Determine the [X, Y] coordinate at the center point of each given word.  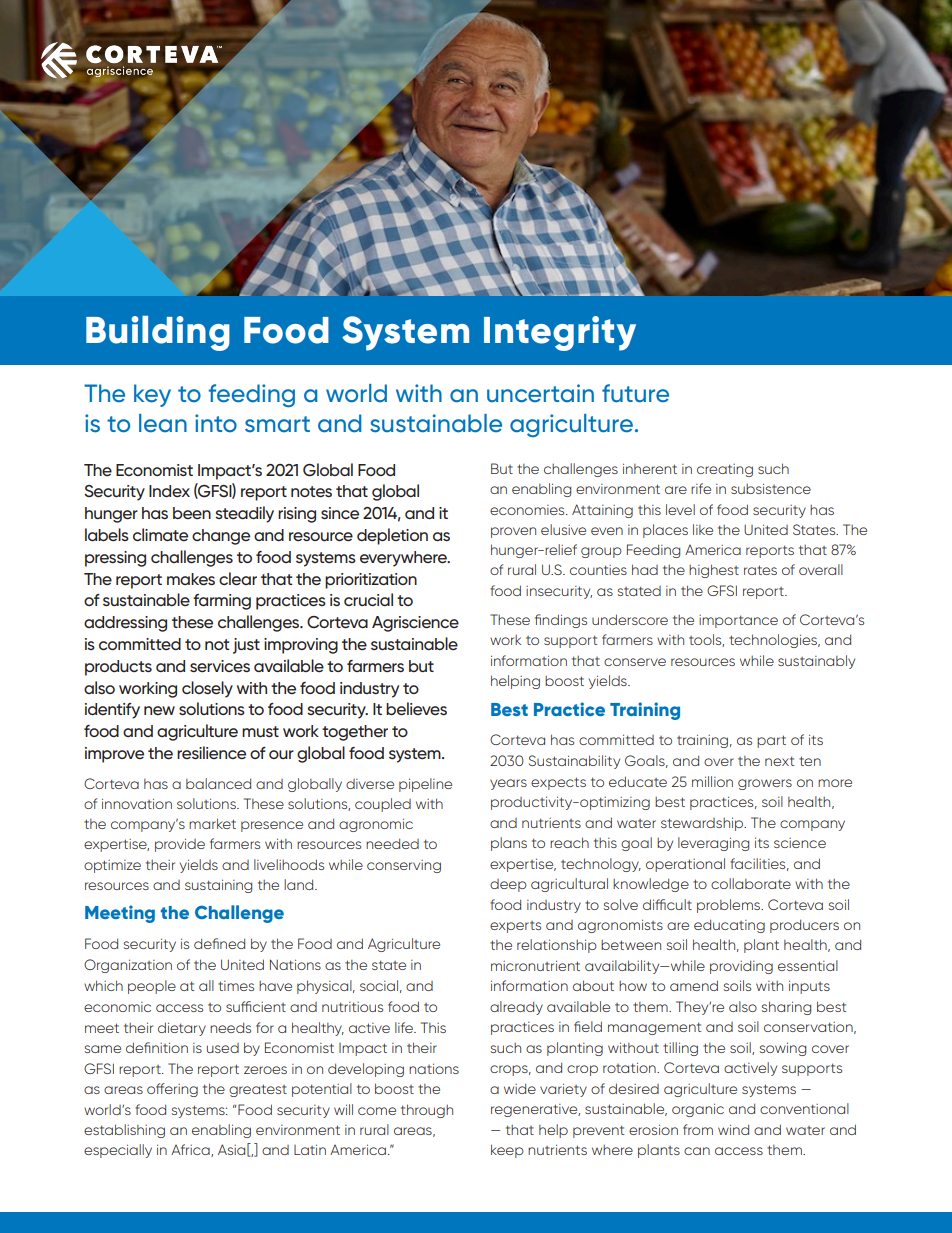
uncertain [540, 393]
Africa [191, 1150]
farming [222, 602]
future [635, 393]
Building [158, 333]
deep [508, 885]
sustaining [218, 886]
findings [561, 621]
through [427, 1111]
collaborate [751, 883]
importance [738, 621]
